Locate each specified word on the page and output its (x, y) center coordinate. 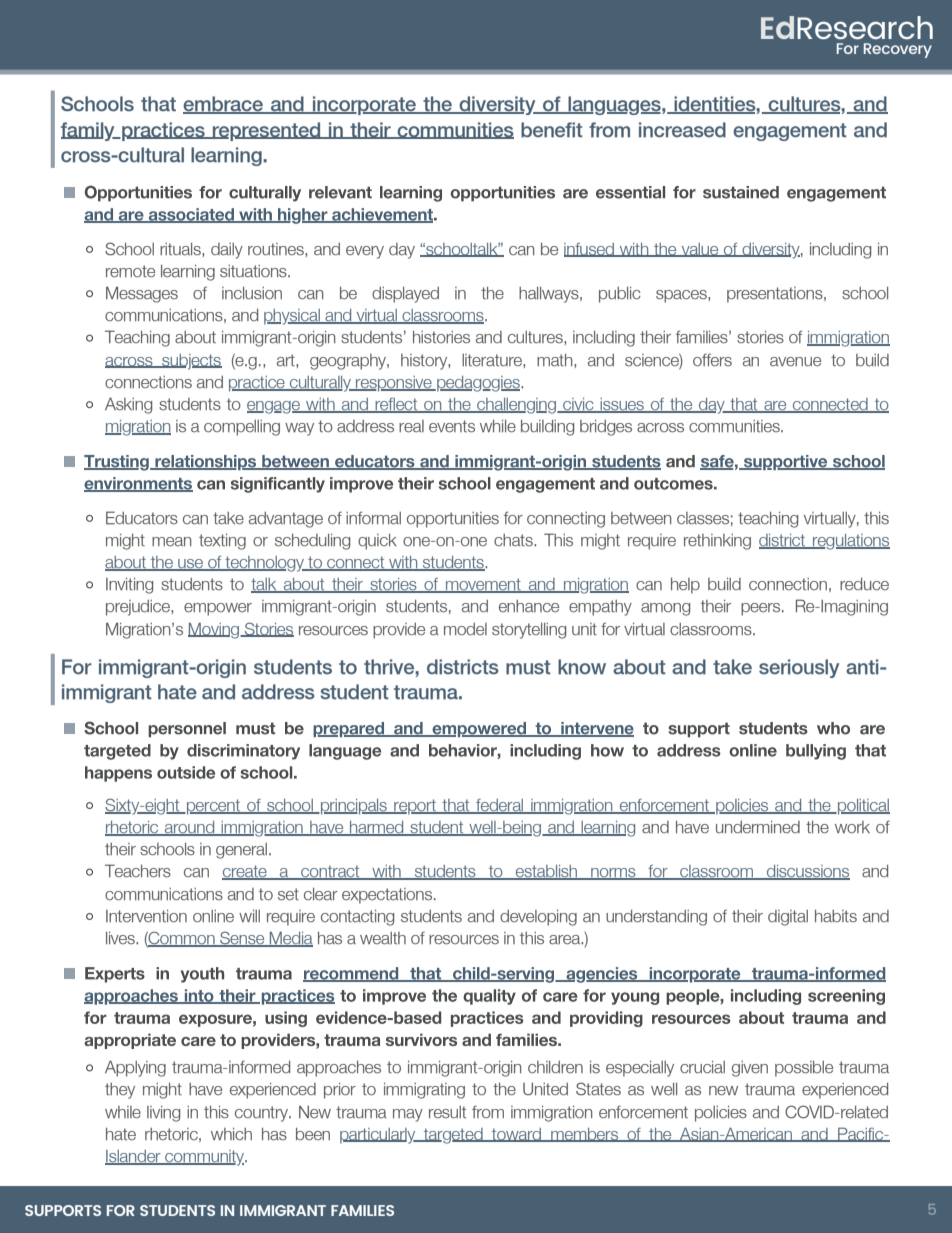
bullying (816, 752)
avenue (795, 362)
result (447, 1112)
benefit (552, 130)
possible (804, 1069)
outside (186, 772)
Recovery (898, 50)
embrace (224, 105)
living (163, 1114)
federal (500, 806)
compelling (242, 428)
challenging (516, 406)
